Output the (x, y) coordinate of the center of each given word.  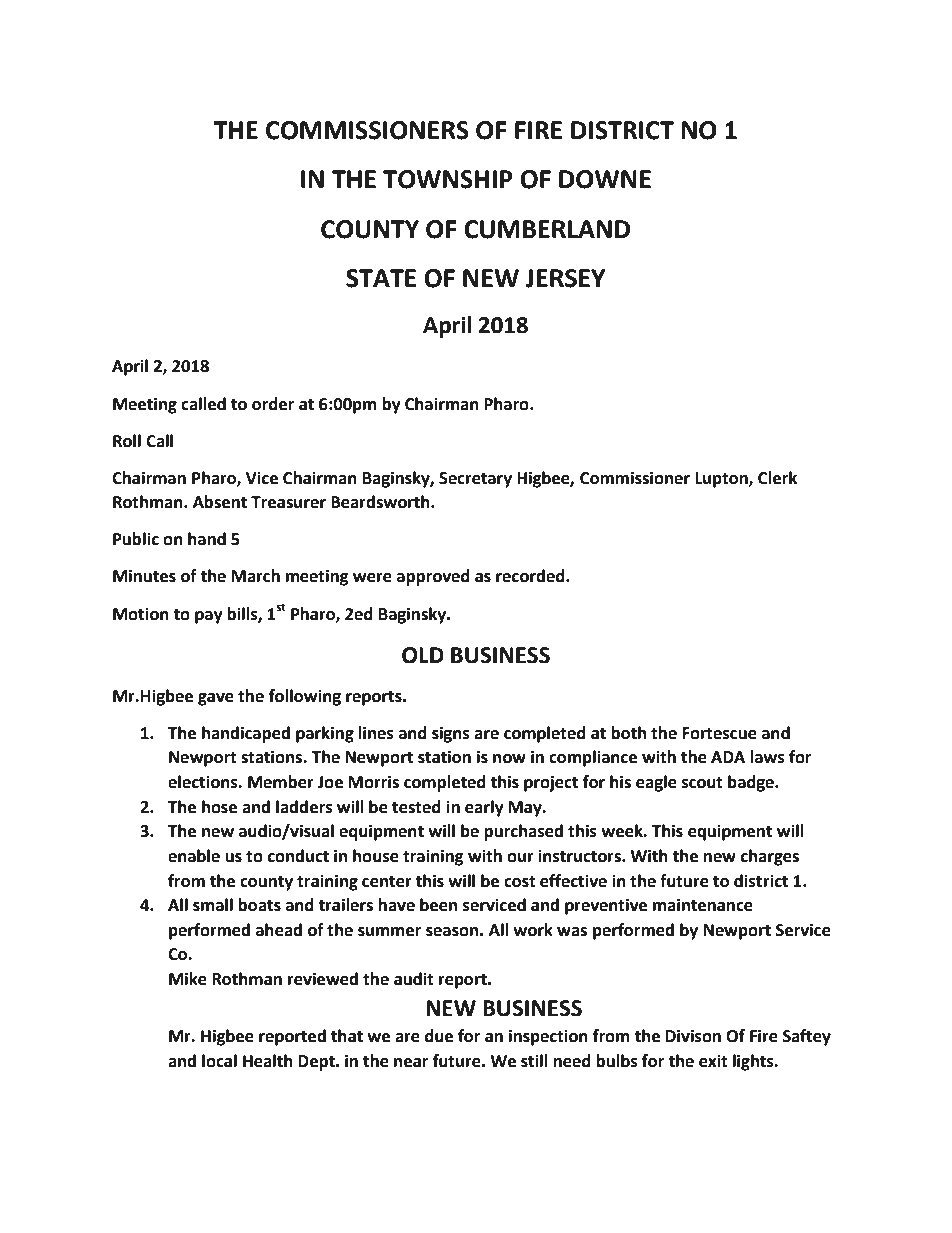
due (439, 1036)
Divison (693, 1036)
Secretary (475, 480)
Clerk (777, 478)
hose (219, 807)
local (219, 1061)
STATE (381, 278)
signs (451, 734)
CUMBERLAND (547, 229)
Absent (220, 502)
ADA (728, 757)
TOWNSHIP (448, 179)
